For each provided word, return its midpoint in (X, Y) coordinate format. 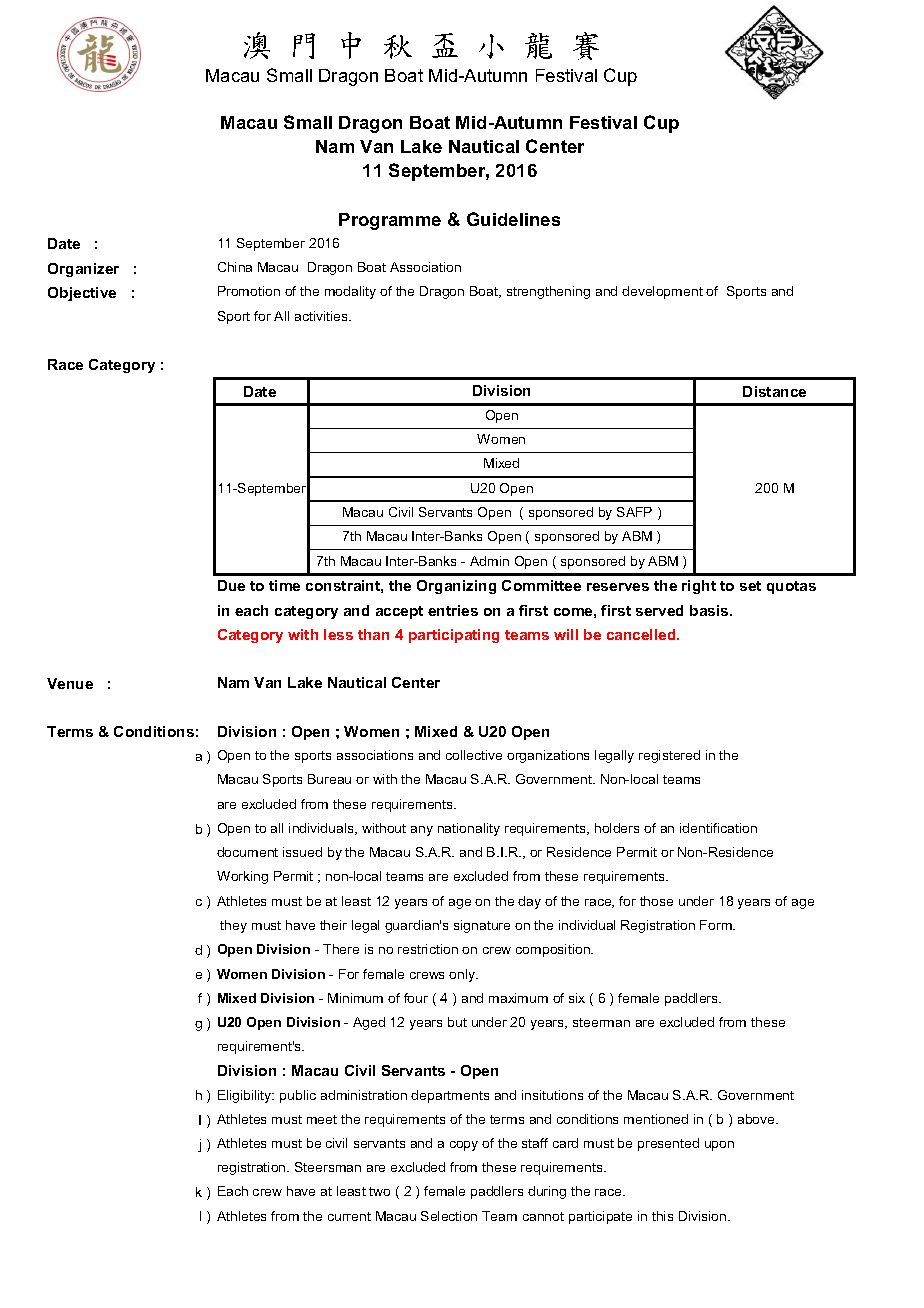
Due (231, 585)
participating (454, 636)
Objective (82, 294)
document (247, 852)
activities (322, 316)
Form (717, 925)
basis (710, 610)
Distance (774, 391)
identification (718, 828)
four (416, 998)
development (662, 292)
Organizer (83, 270)
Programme (390, 221)
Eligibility (246, 1096)
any (422, 831)
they (233, 926)
